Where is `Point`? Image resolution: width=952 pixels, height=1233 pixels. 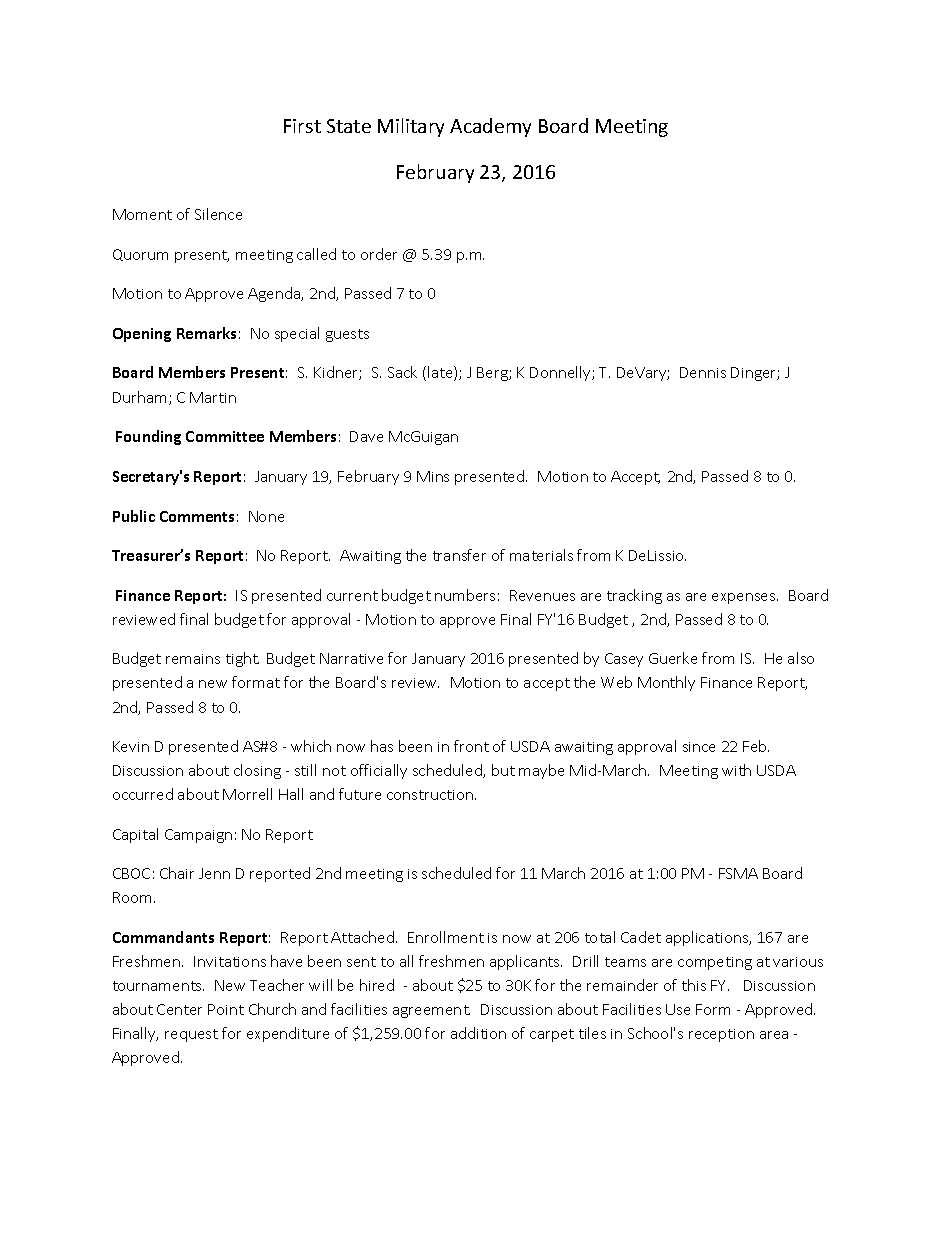 Point is located at coordinates (226, 1009).
